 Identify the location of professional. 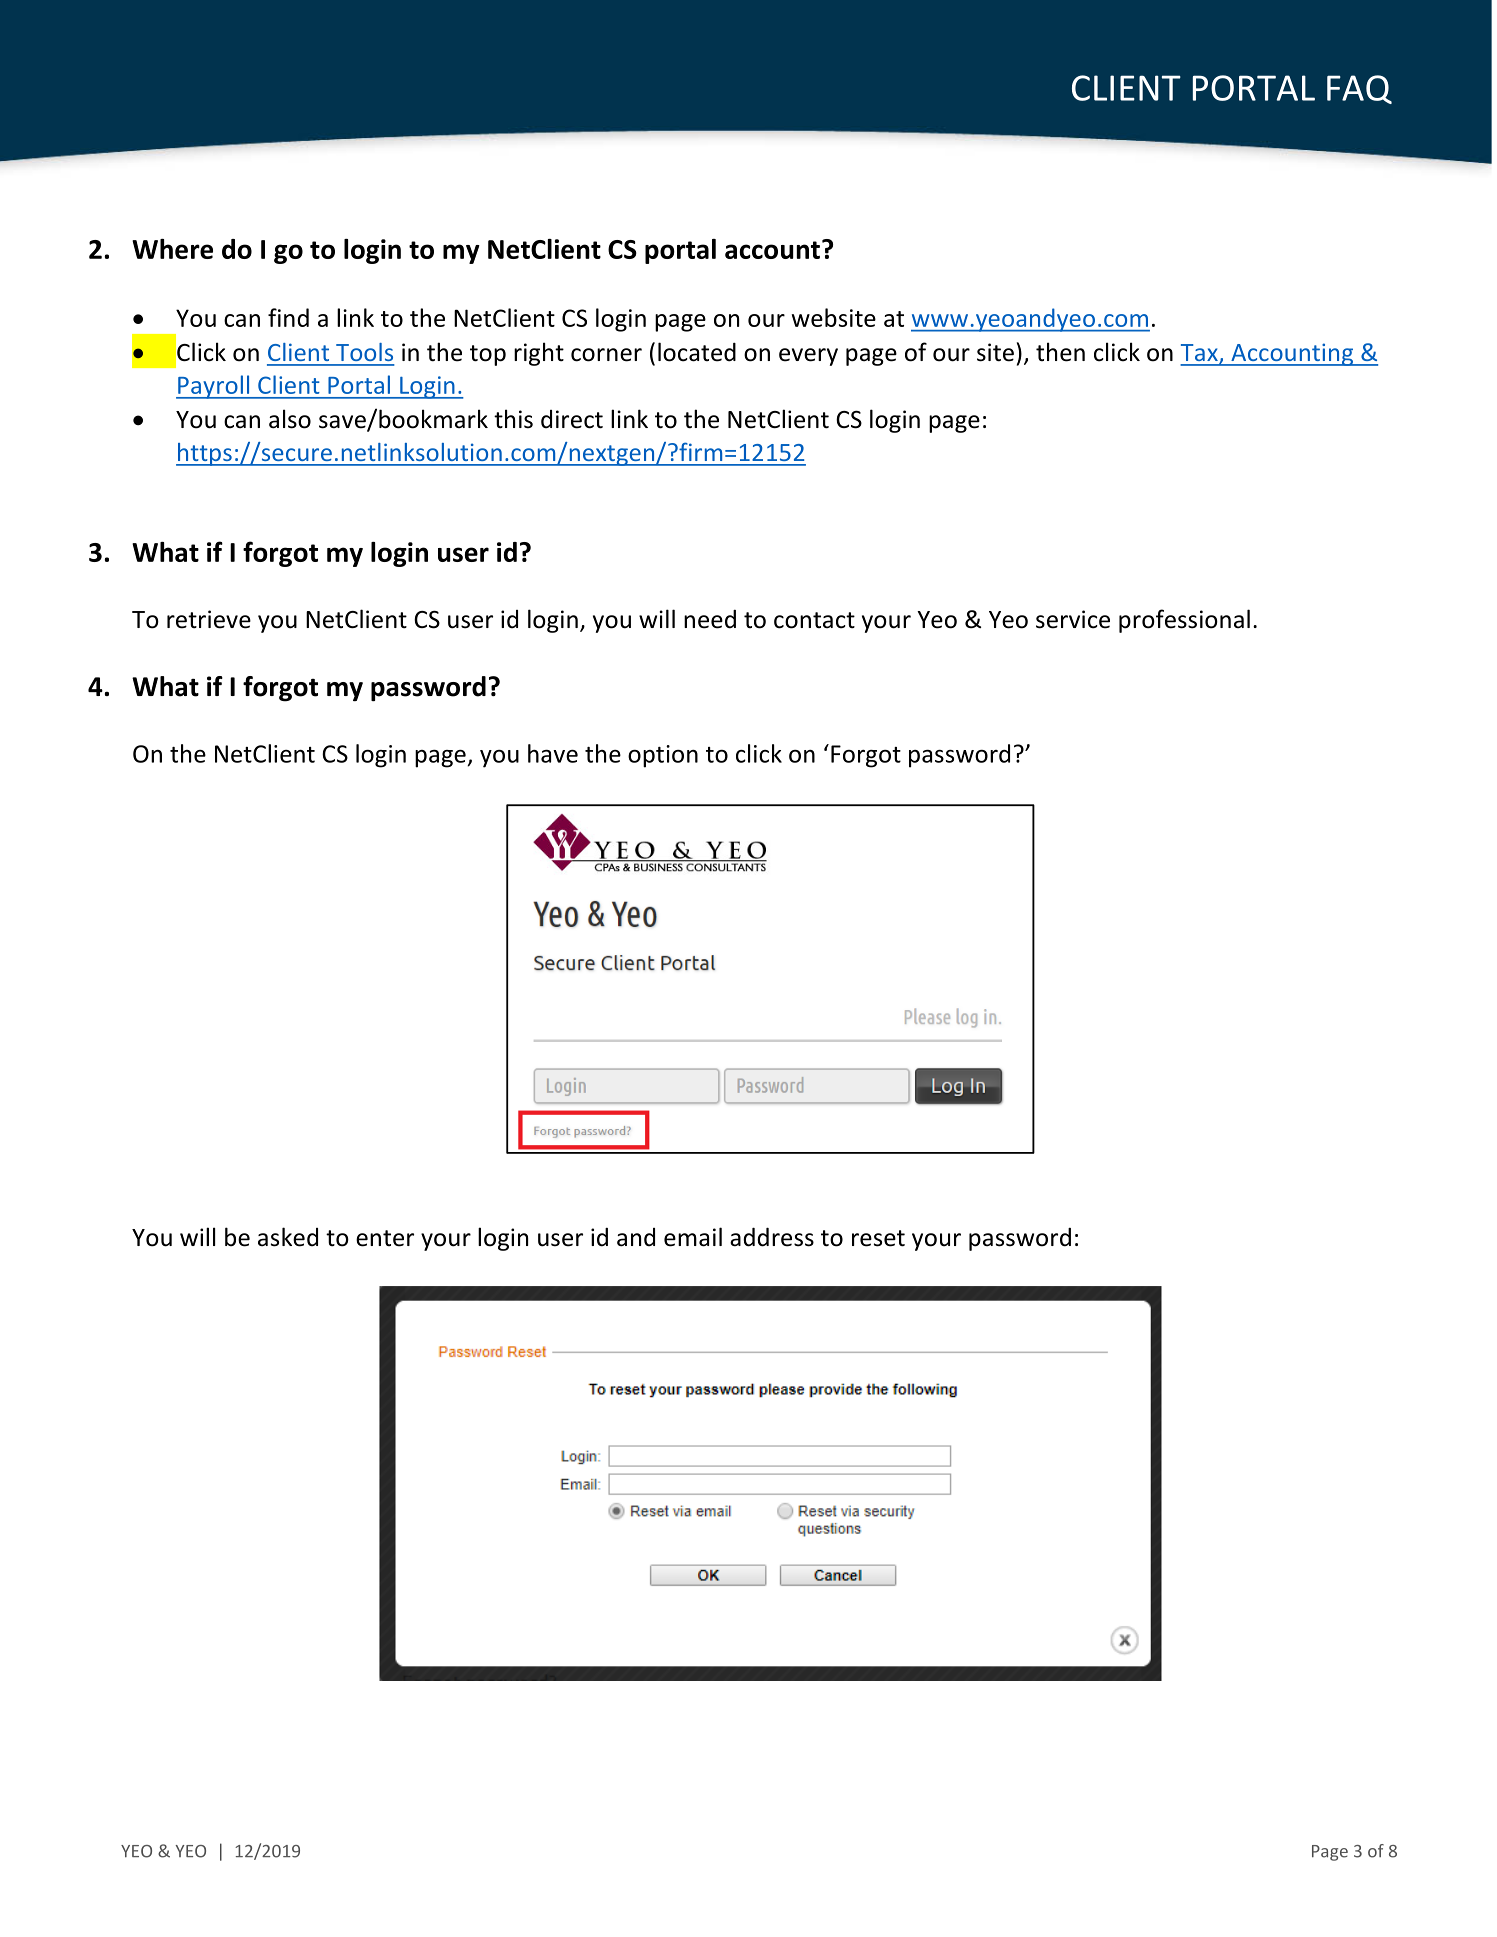
(1184, 621).
